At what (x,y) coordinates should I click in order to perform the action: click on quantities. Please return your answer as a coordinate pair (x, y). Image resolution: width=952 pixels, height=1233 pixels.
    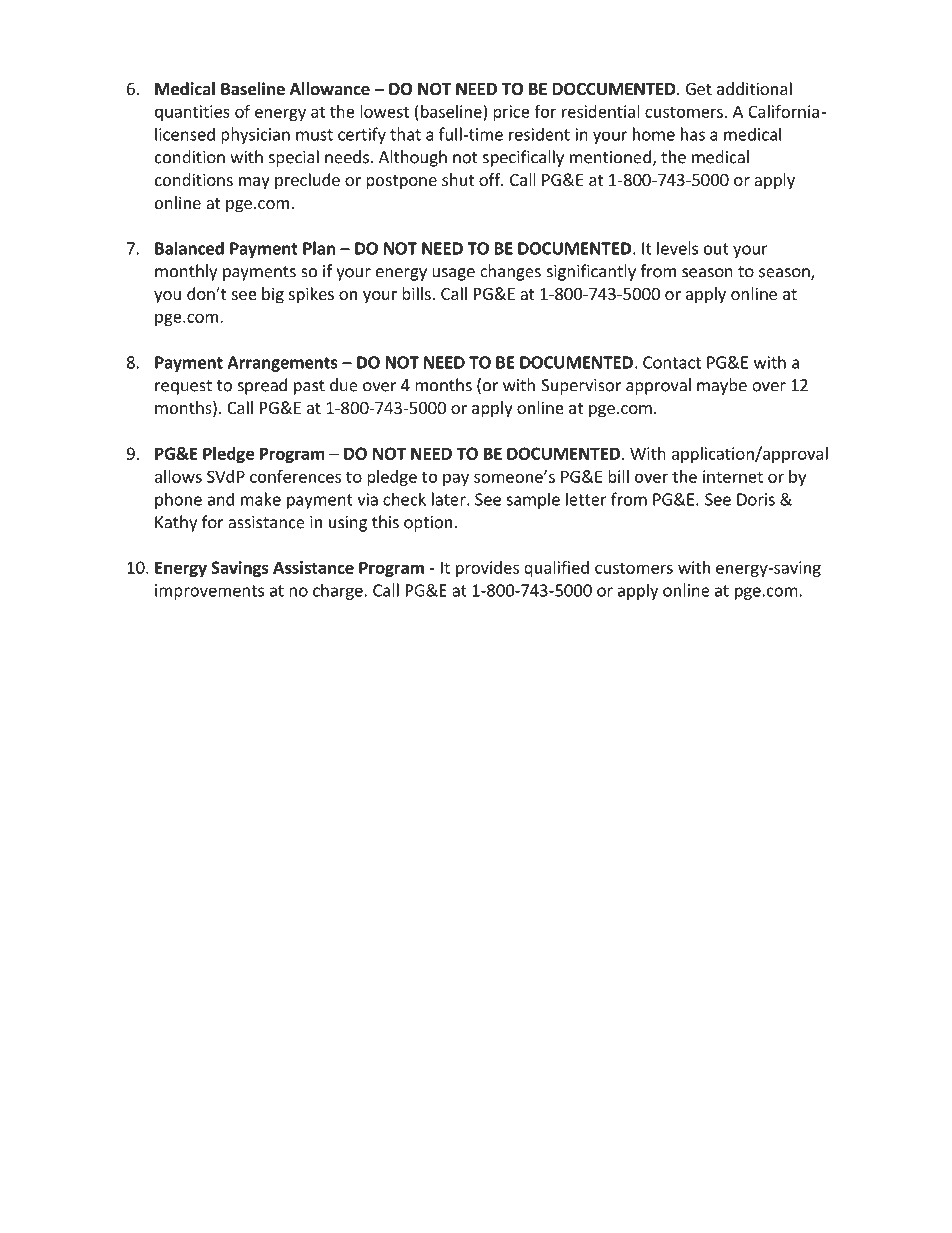
    Looking at the image, I should click on (192, 113).
